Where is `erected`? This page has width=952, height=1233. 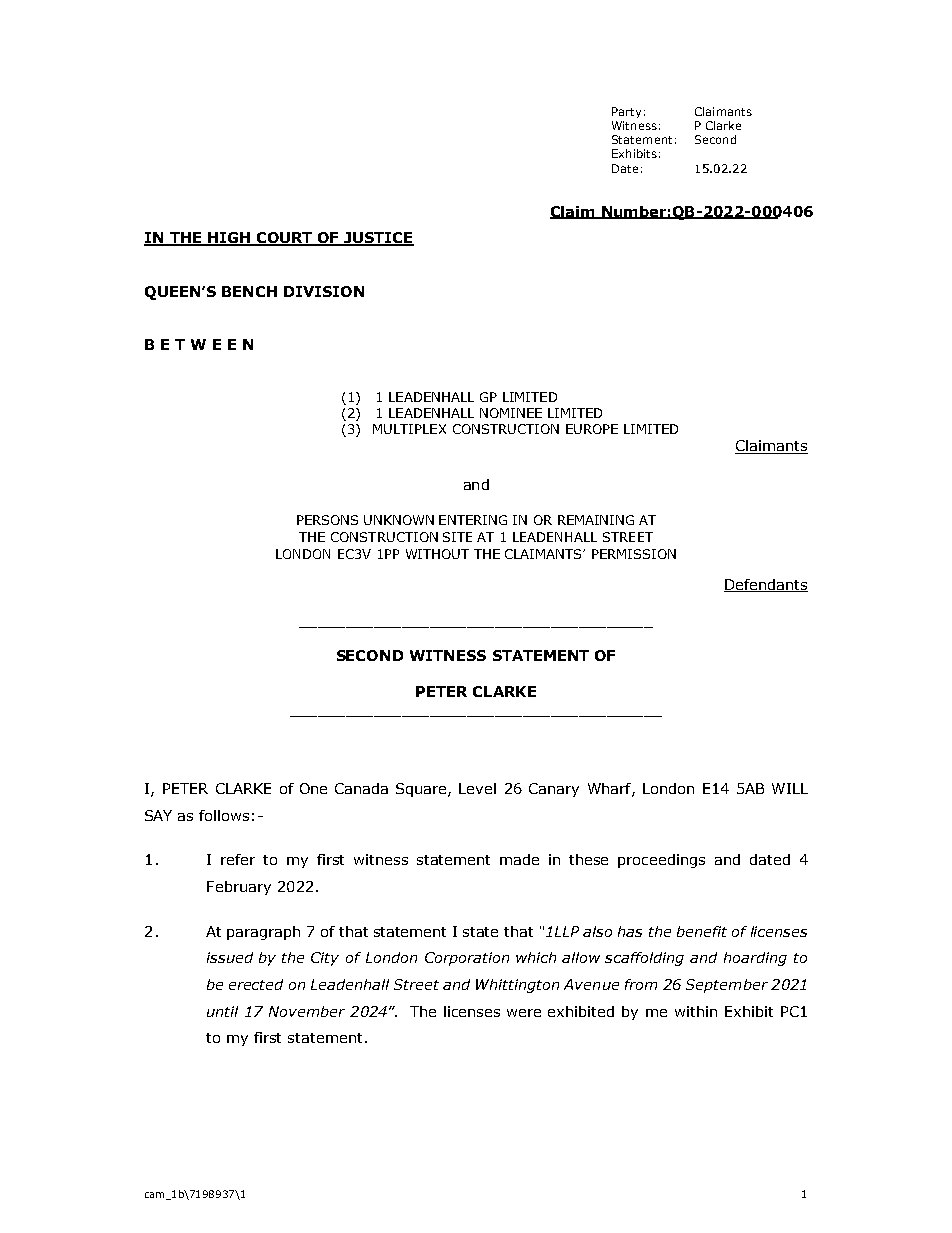 erected is located at coordinates (256, 984).
